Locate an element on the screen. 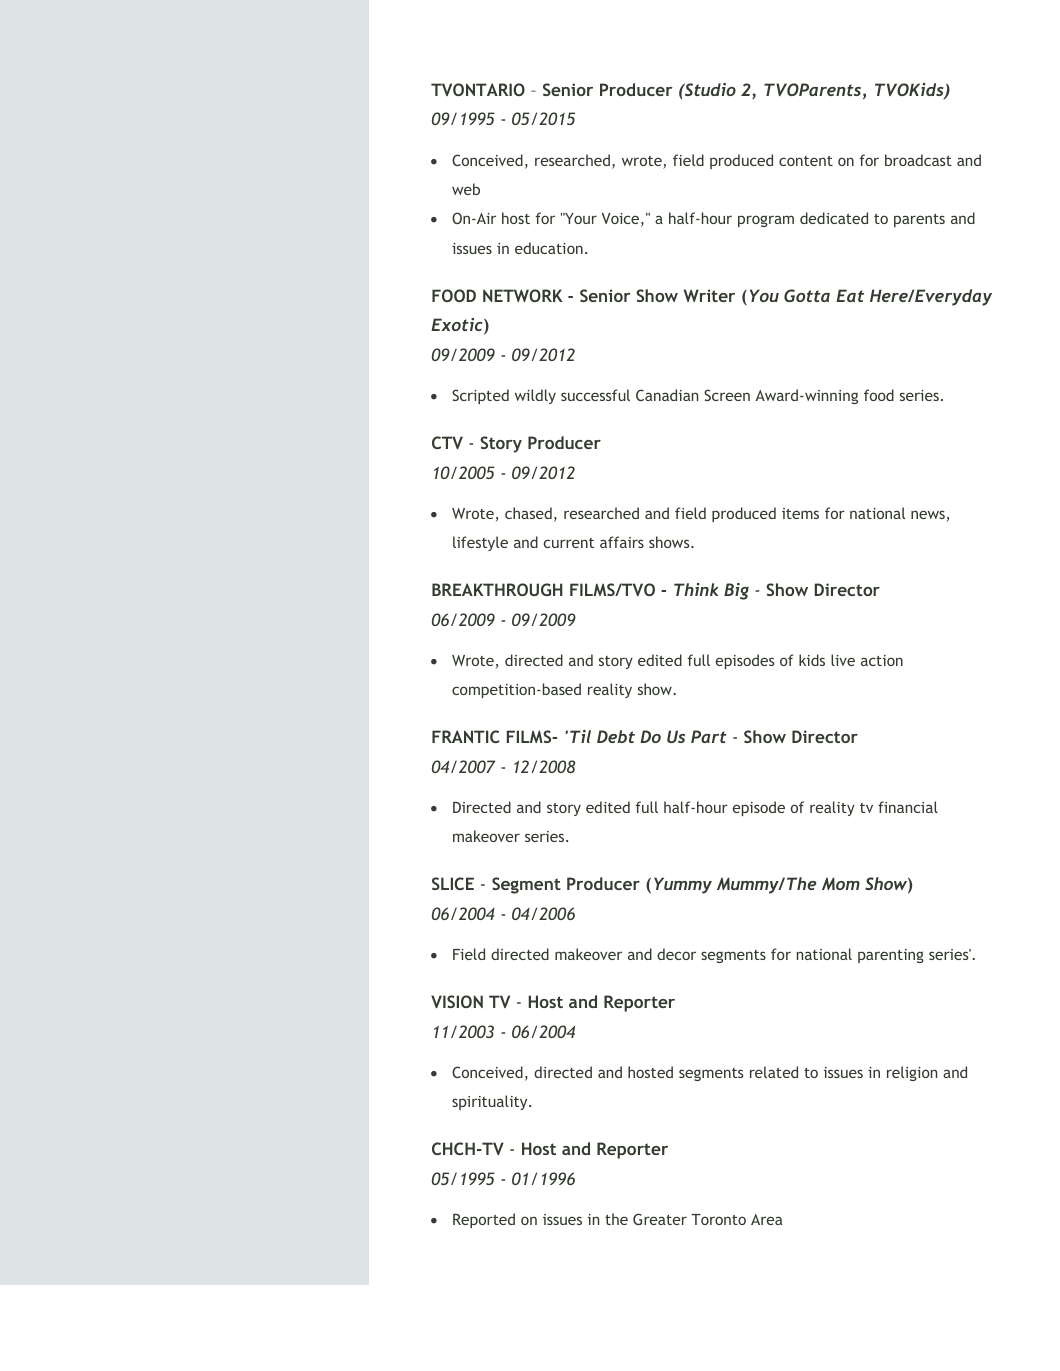  dedicated is located at coordinates (834, 218).
